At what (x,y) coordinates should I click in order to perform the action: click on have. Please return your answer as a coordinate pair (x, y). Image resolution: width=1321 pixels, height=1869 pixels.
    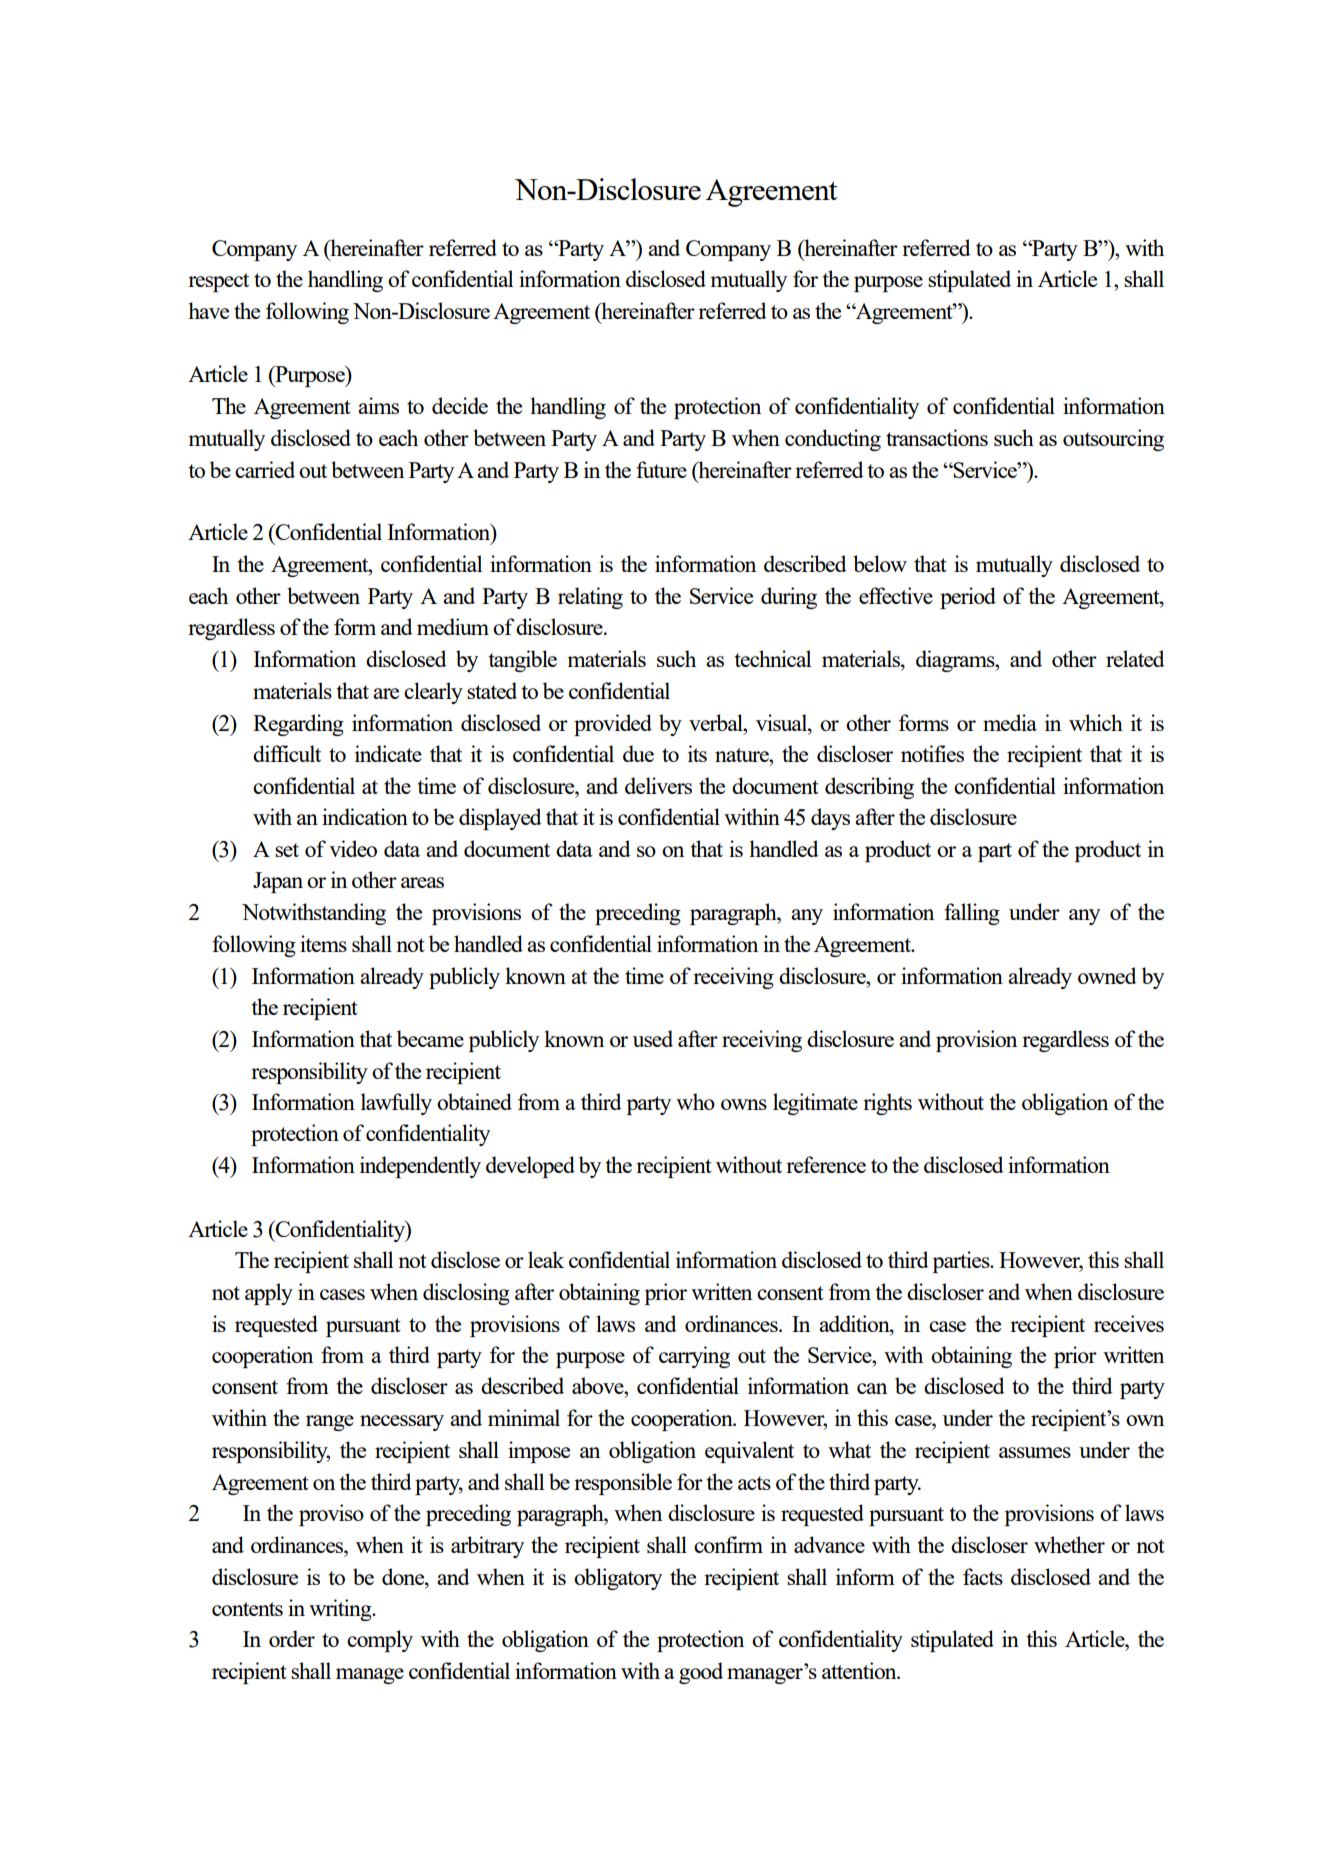
    Looking at the image, I should click on (208, 310).
